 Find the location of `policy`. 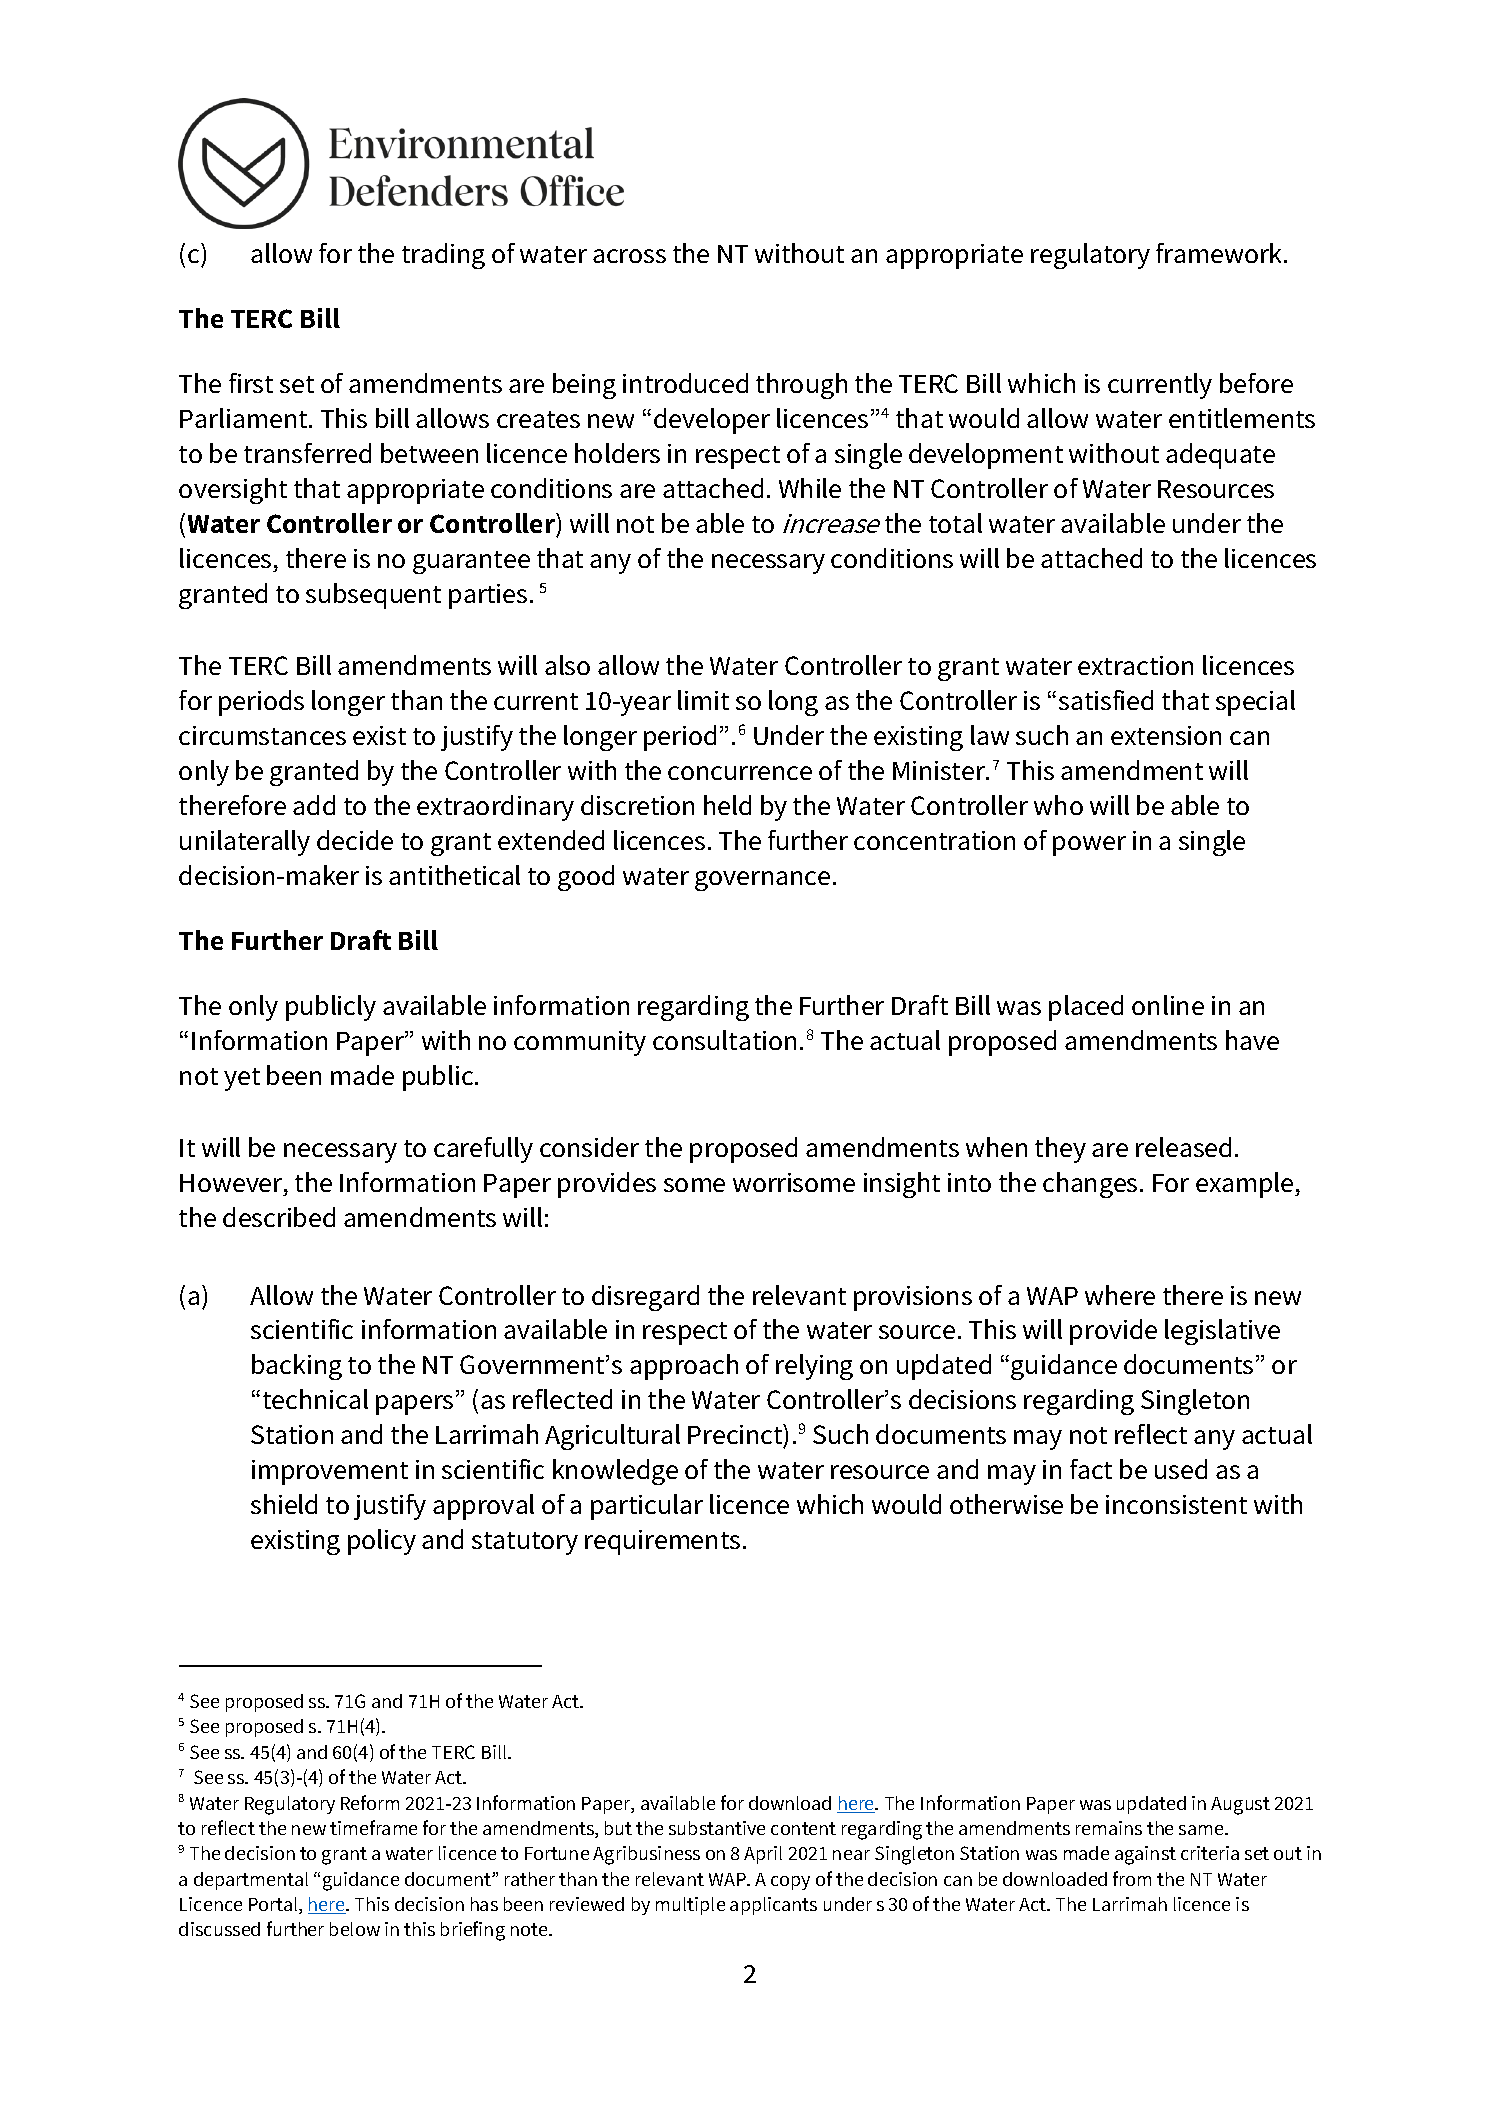

policy is located at coordinates (382, 1542).
